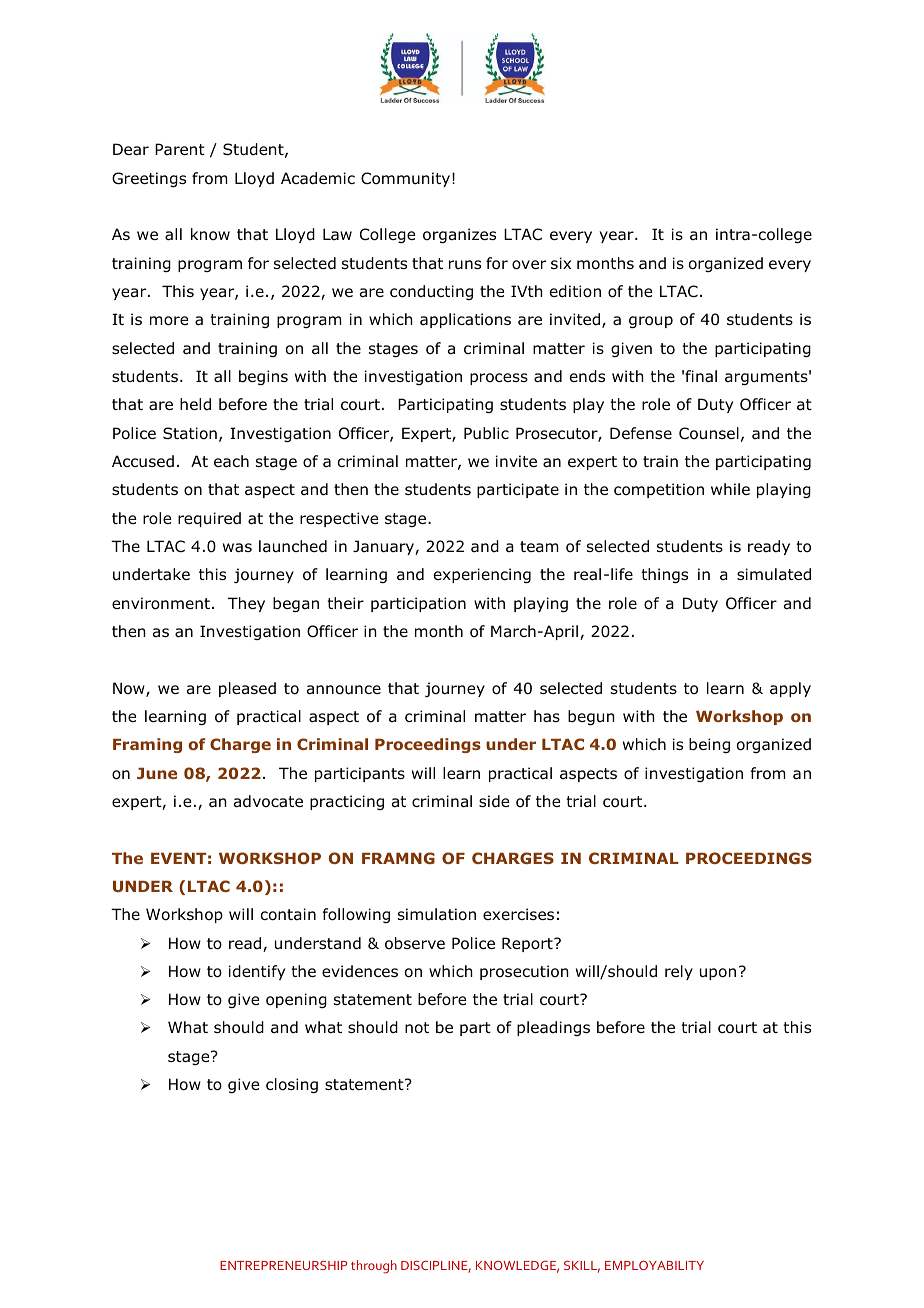 This image has height=1308, width=924. I want to click on ENTREPRENEURSHIP, so click(283, 1265).
